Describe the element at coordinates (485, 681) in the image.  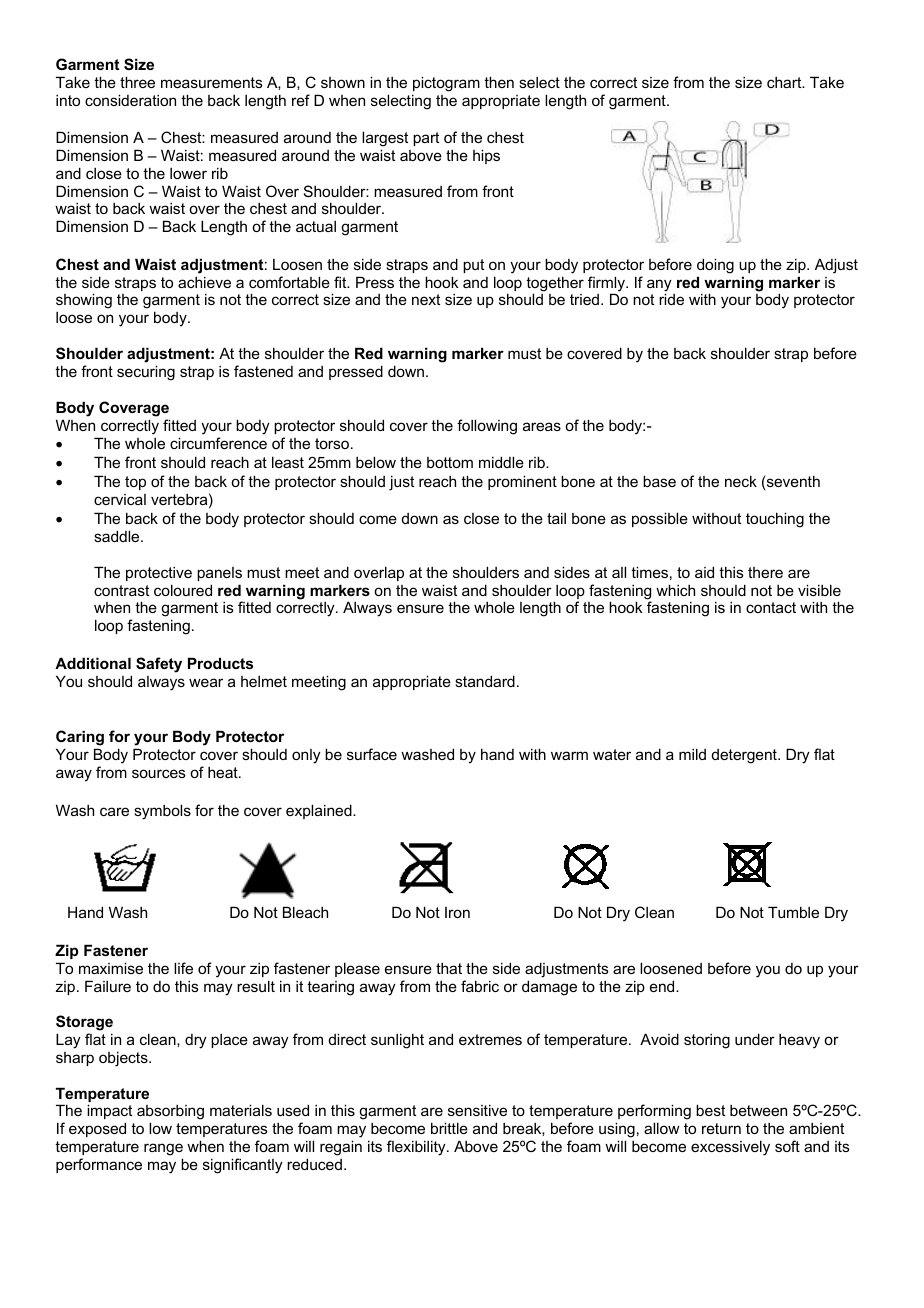
I see `standard` at that location.
